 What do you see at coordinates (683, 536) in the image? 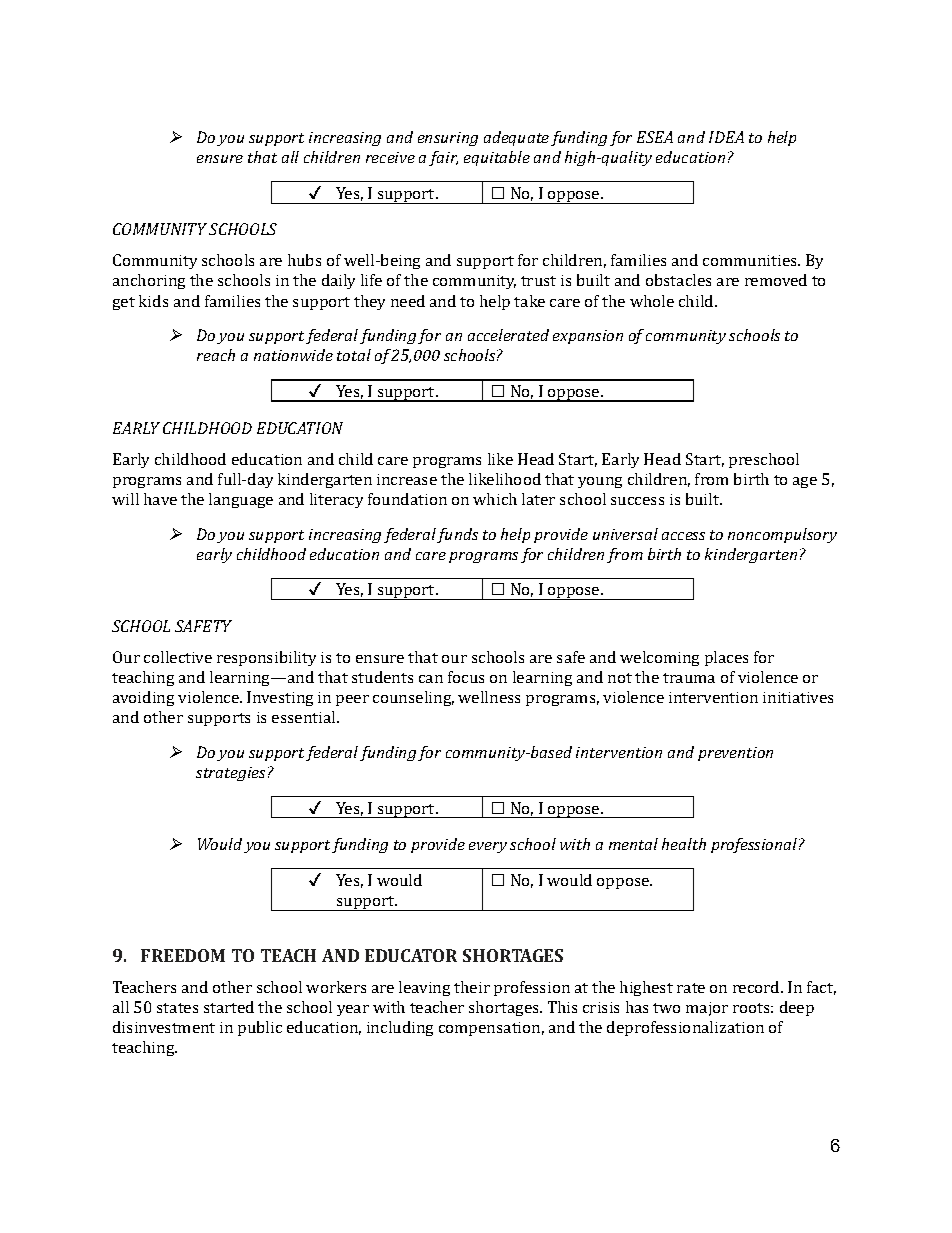
I see `access` at bounding box center [683, 536].
